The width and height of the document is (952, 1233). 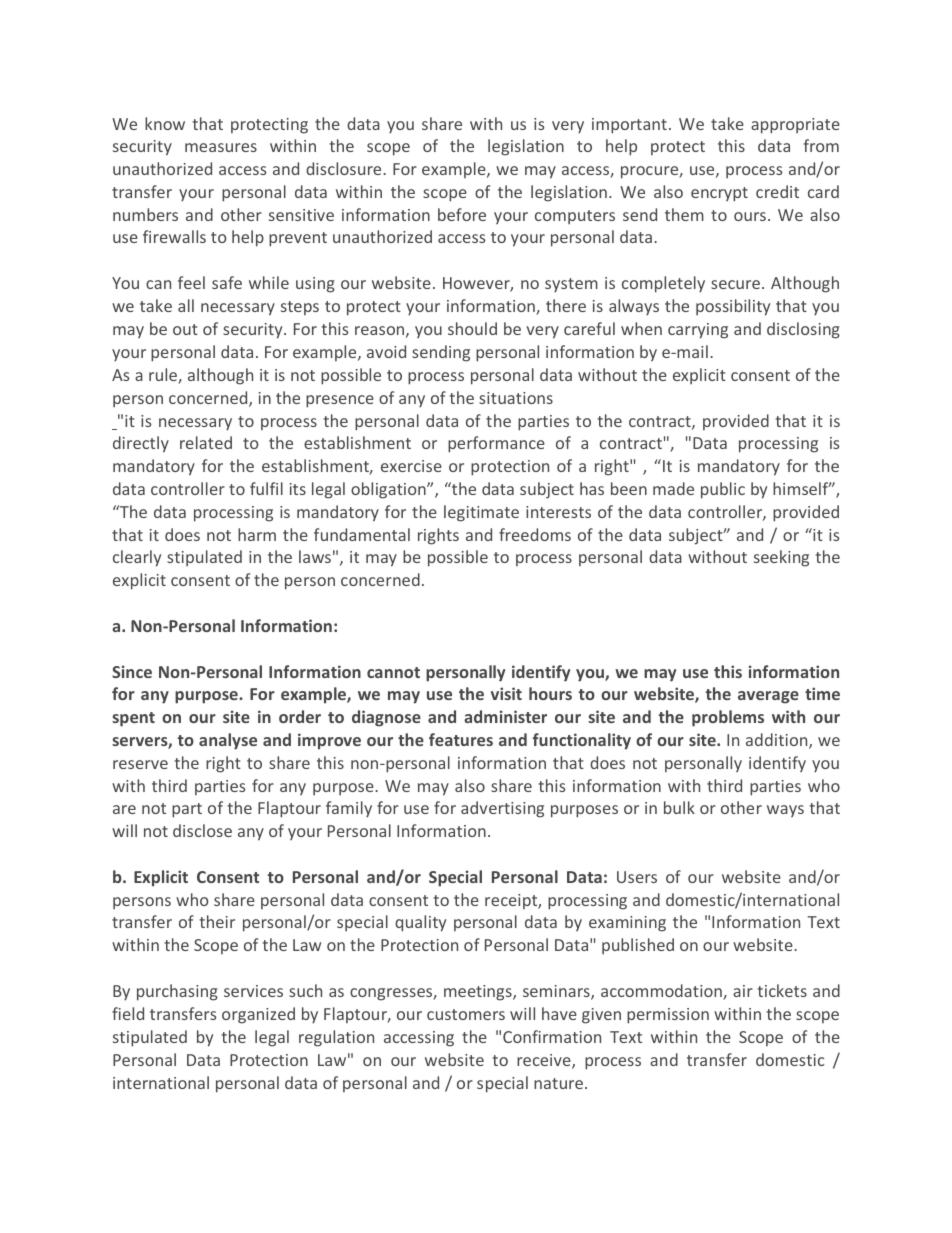 What do you see at coordinates (723, 490) in the document?
I see `public` at bounding box center [723, 490].
